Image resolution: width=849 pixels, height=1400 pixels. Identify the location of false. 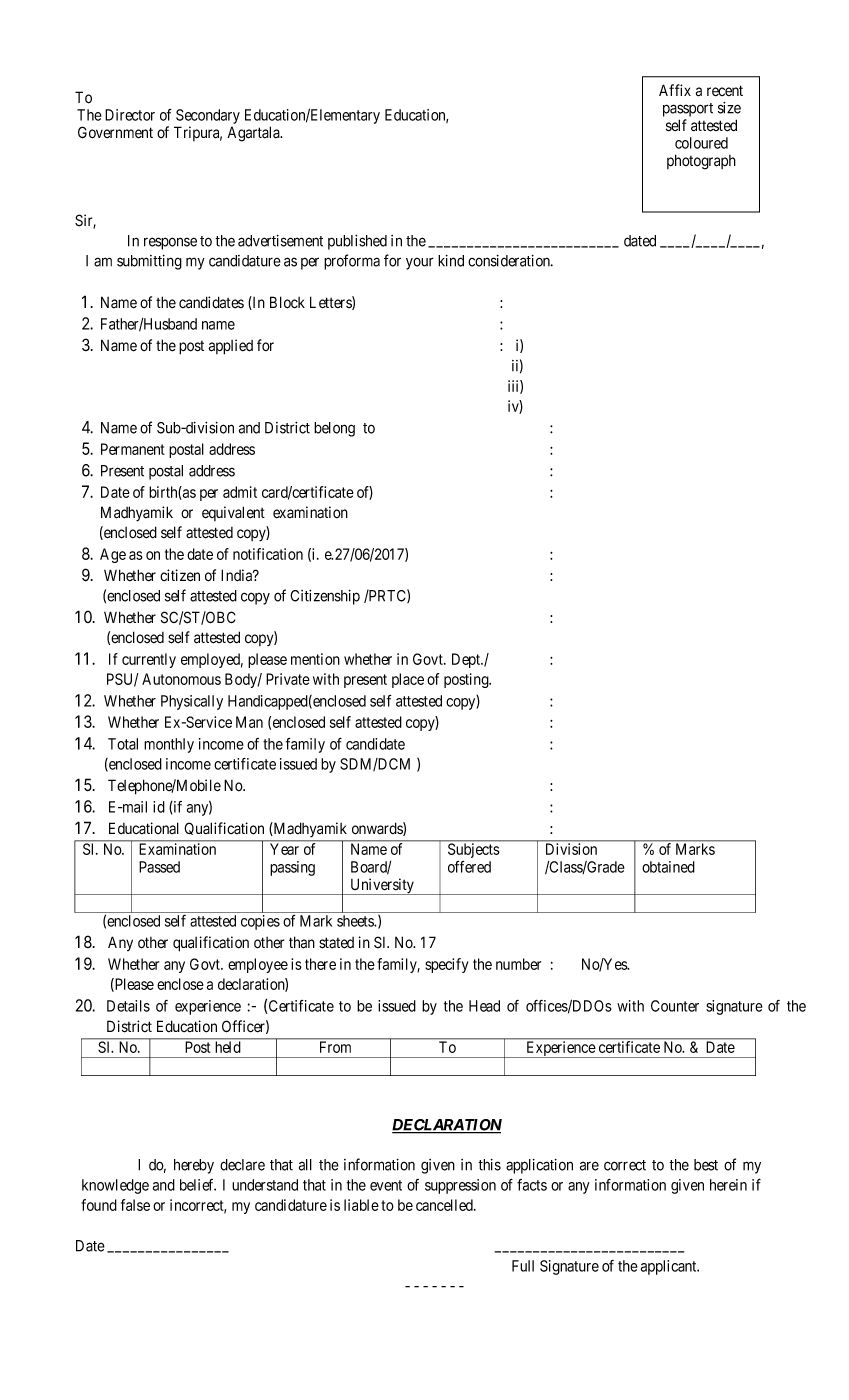
(135, 1205).
